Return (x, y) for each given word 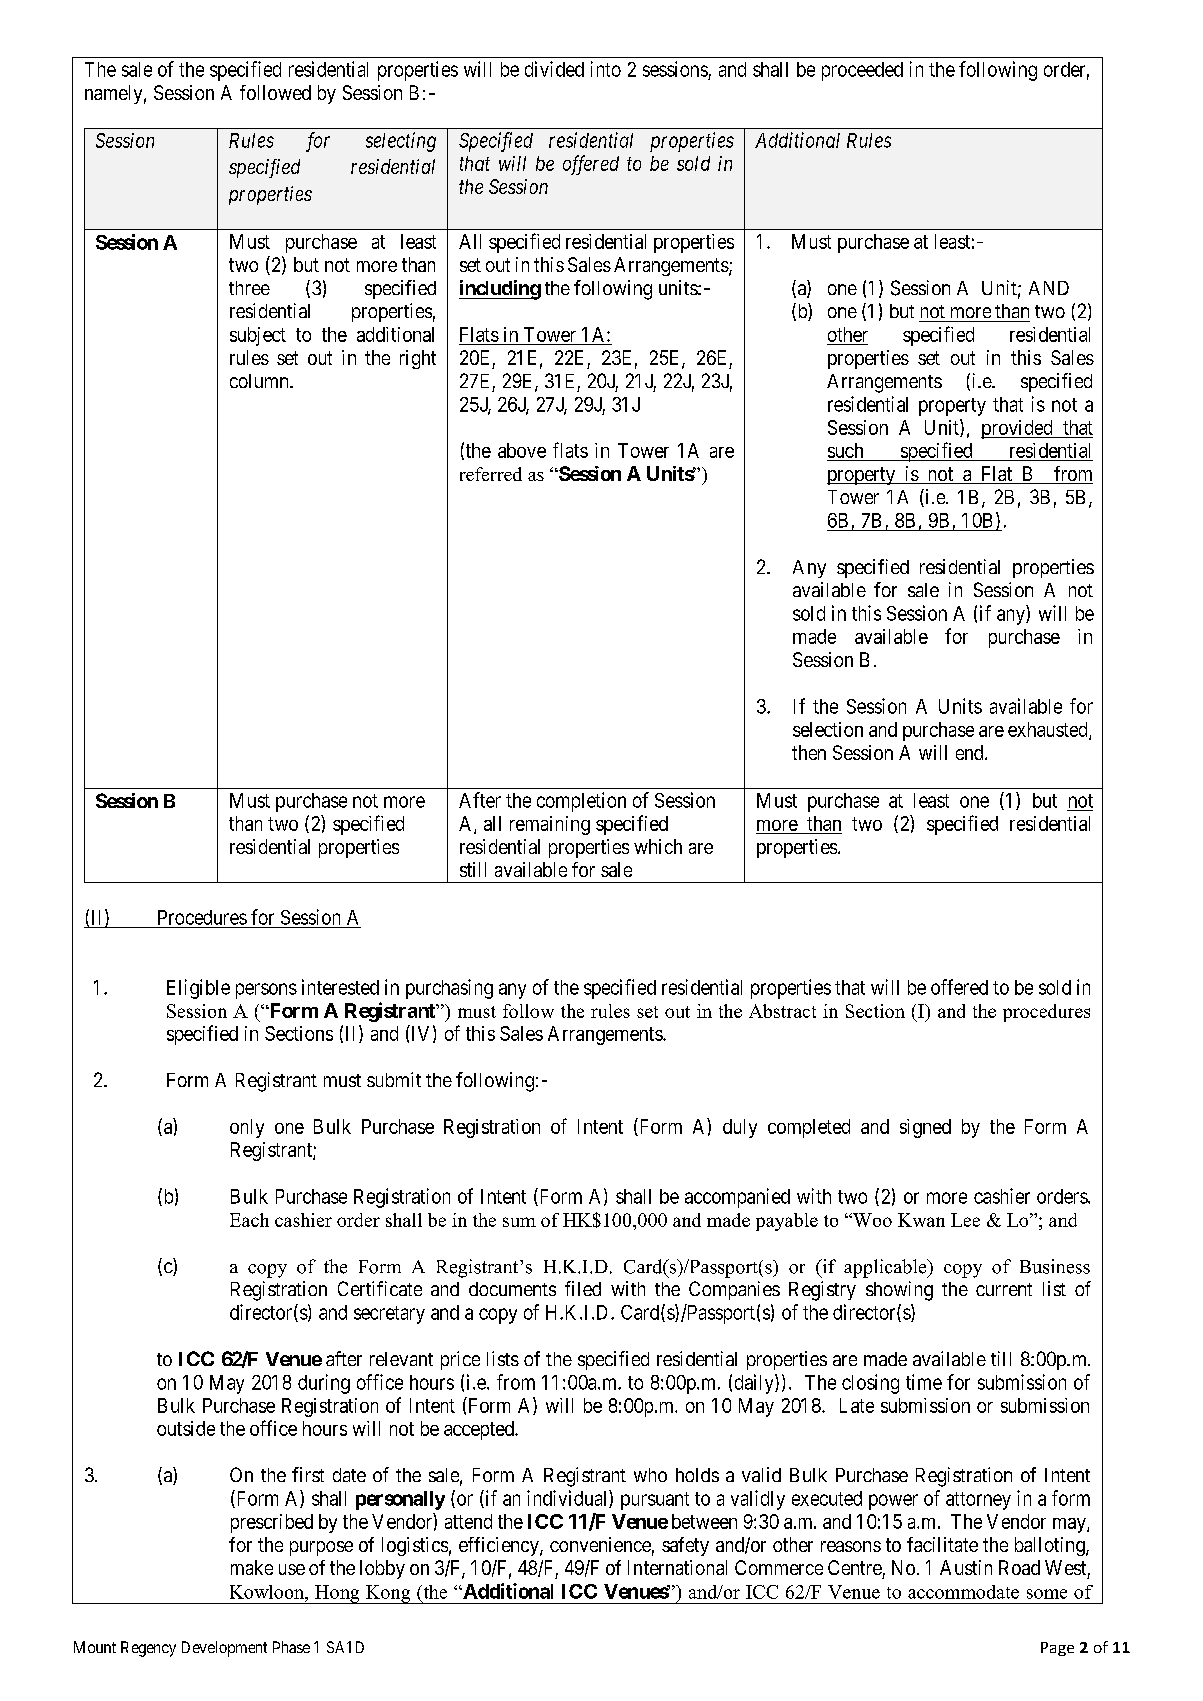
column (260, 381)
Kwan (921, 1220)
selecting (401, 142)
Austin (966, 1567)
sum (519, 1222)
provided (1018, 429)
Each (249, 1220)
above (522, 450)
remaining (550, 825)
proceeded (862, 71)
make (252, 1567)
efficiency (500, 1546)
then (809, 752)
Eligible (198, 989)
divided (554, 69)
